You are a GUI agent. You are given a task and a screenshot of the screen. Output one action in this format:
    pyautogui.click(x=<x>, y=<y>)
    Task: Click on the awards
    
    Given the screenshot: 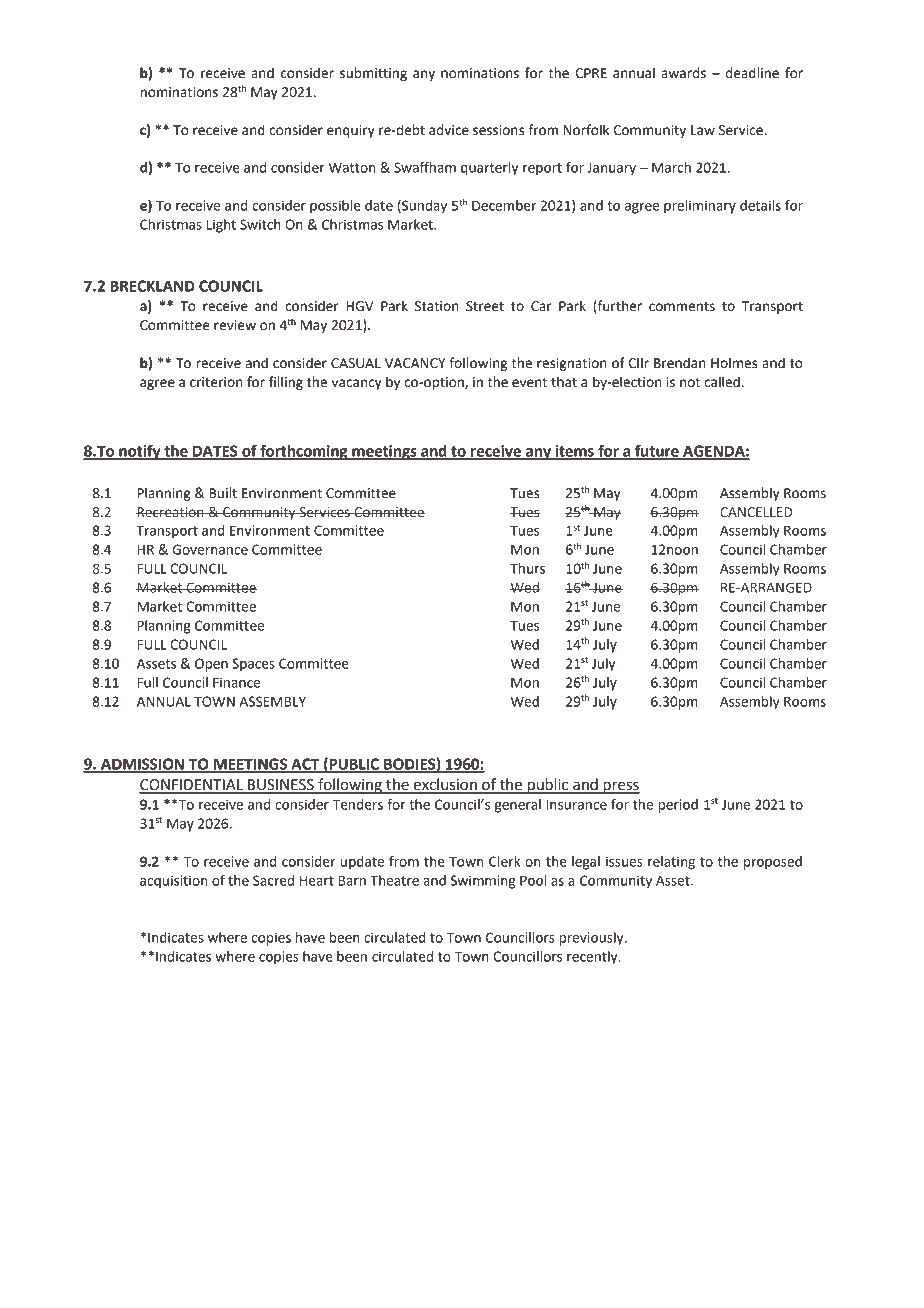 What is the action you would take?
    pyautogui.click(x=683, y=73)
